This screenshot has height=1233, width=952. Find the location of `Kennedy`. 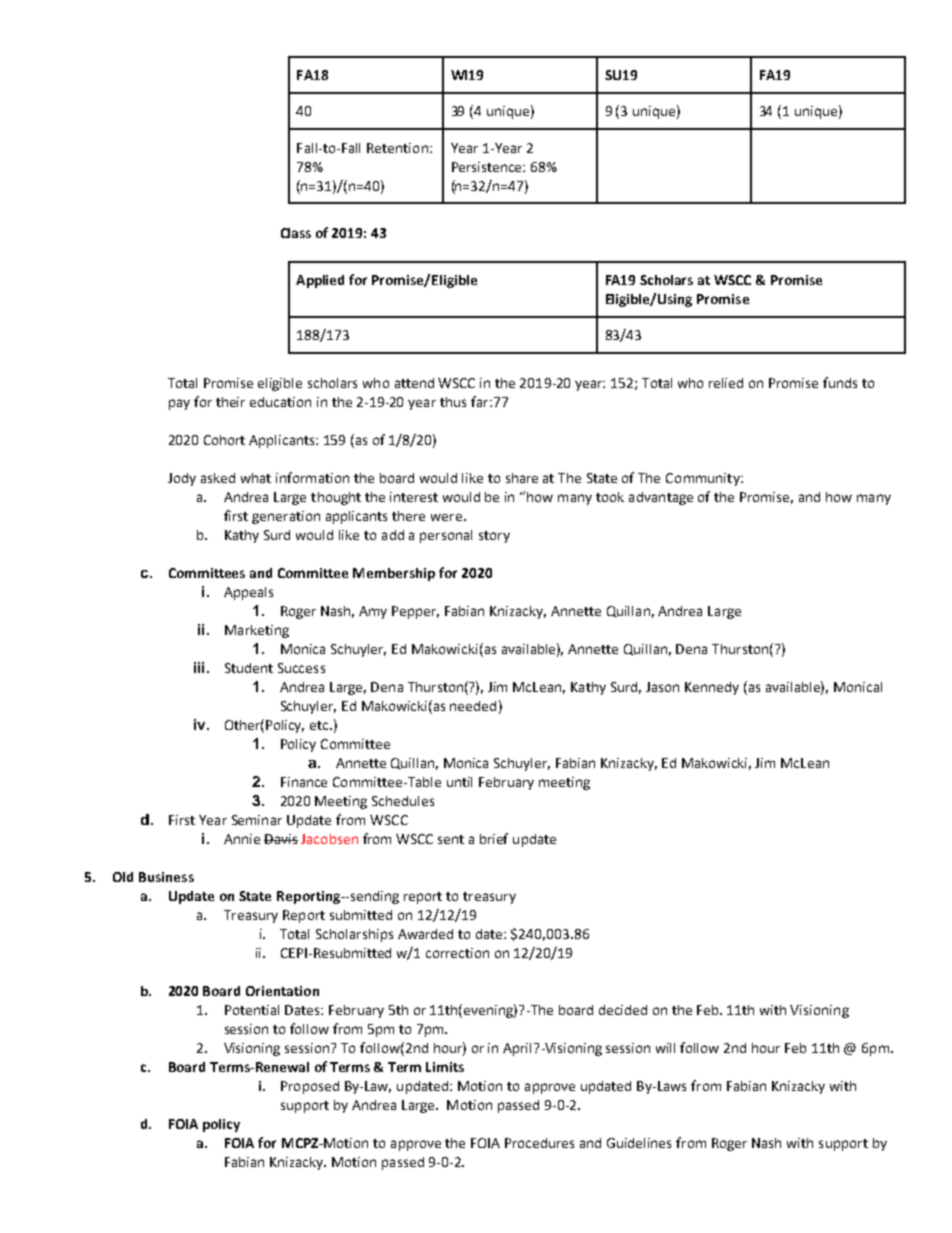

Kennedy is located at coordinates (712, 688).
